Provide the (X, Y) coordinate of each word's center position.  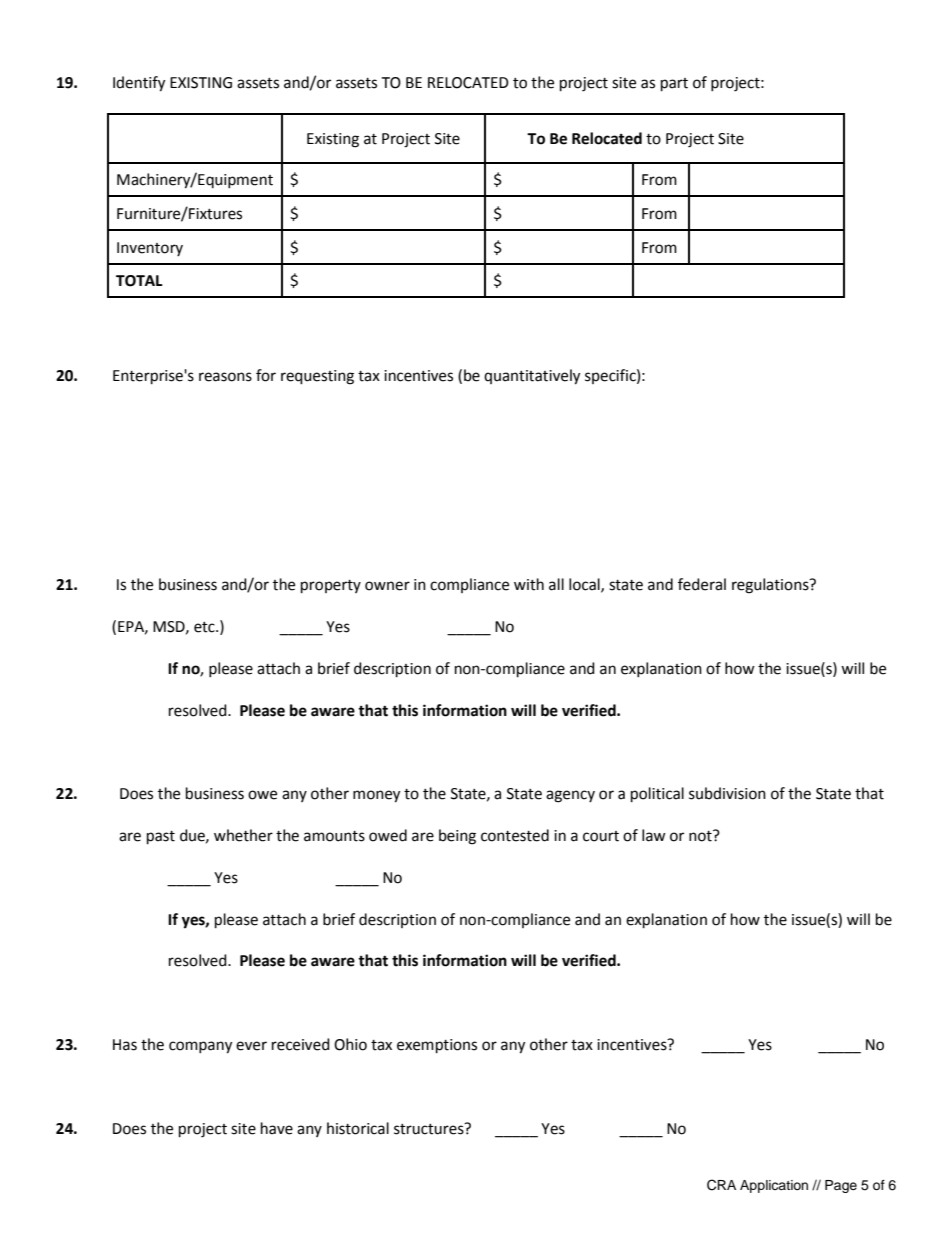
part (674, 85)
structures (430, 1129)
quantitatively (532, 377)
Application (774, 1186)
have (277, 1128)
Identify (139, 84)
